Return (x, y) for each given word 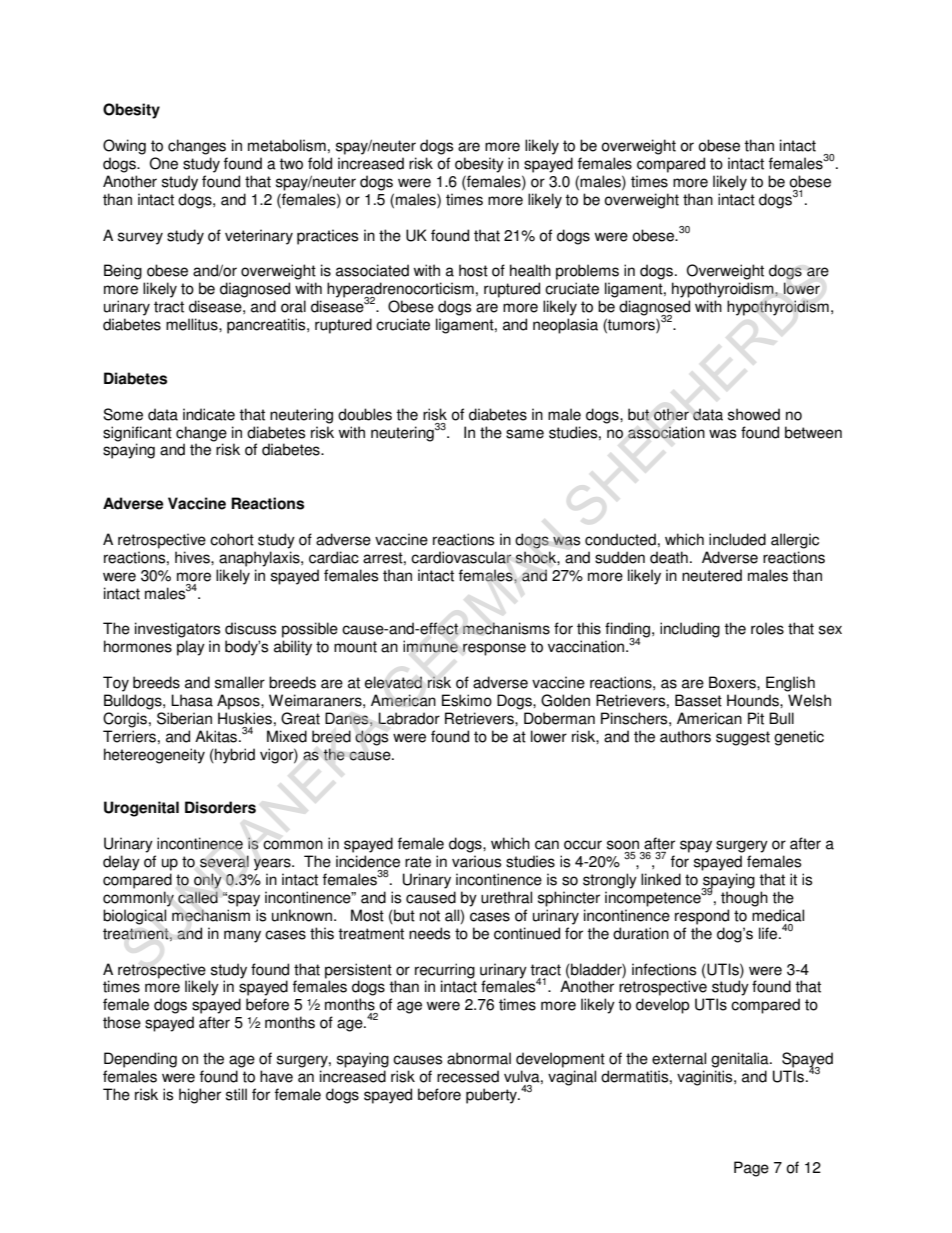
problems (587, 272)
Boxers (733, 682)
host (473, 270)
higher (200, 1096)
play (191, 648)
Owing (124, 147)
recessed (468, 1076)
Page (751, 1169)
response (494, 649)
